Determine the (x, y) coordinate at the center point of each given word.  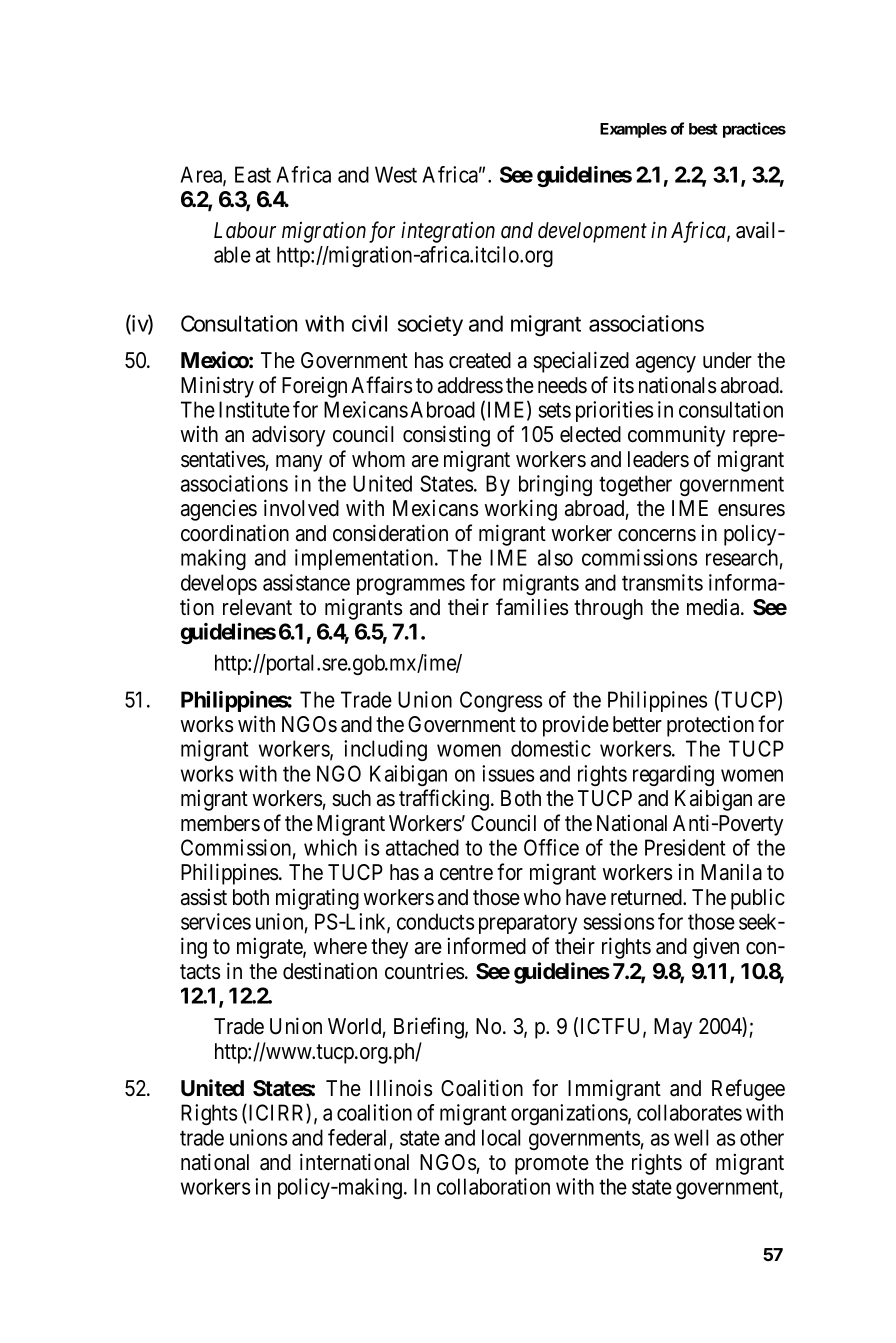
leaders (658, 459)
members (220, 823)
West (396, 174)
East (253, 174)
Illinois (401, 1088)
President (685, 847)
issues (508, 773)
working (520, 510)
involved (301, 508)
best (703, 129)
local (501, 1137)
